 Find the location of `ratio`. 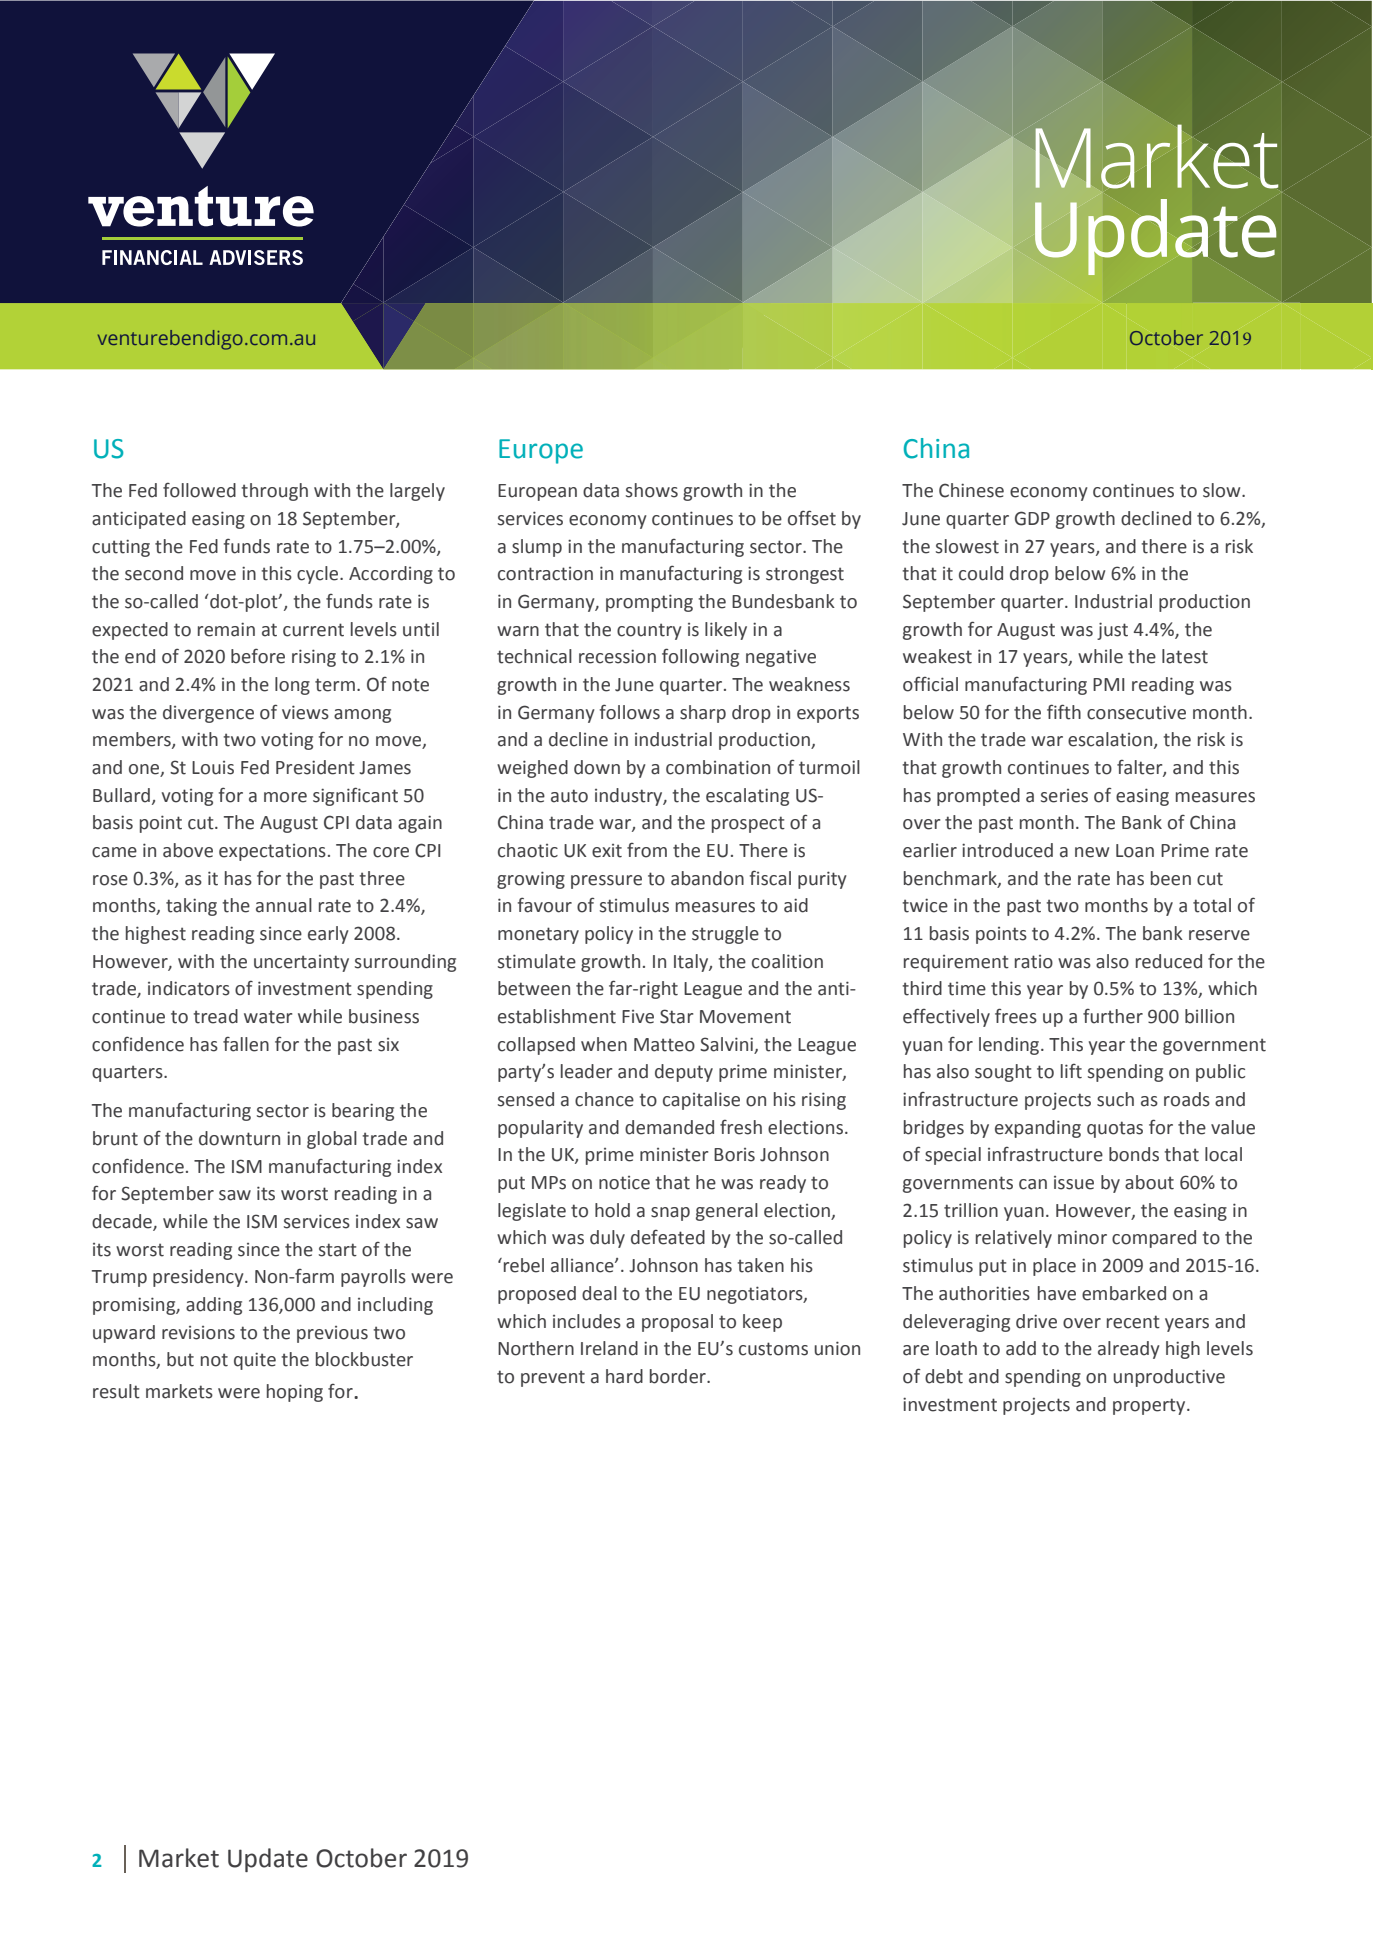

ratio is located at coordinates (1034, 962).
